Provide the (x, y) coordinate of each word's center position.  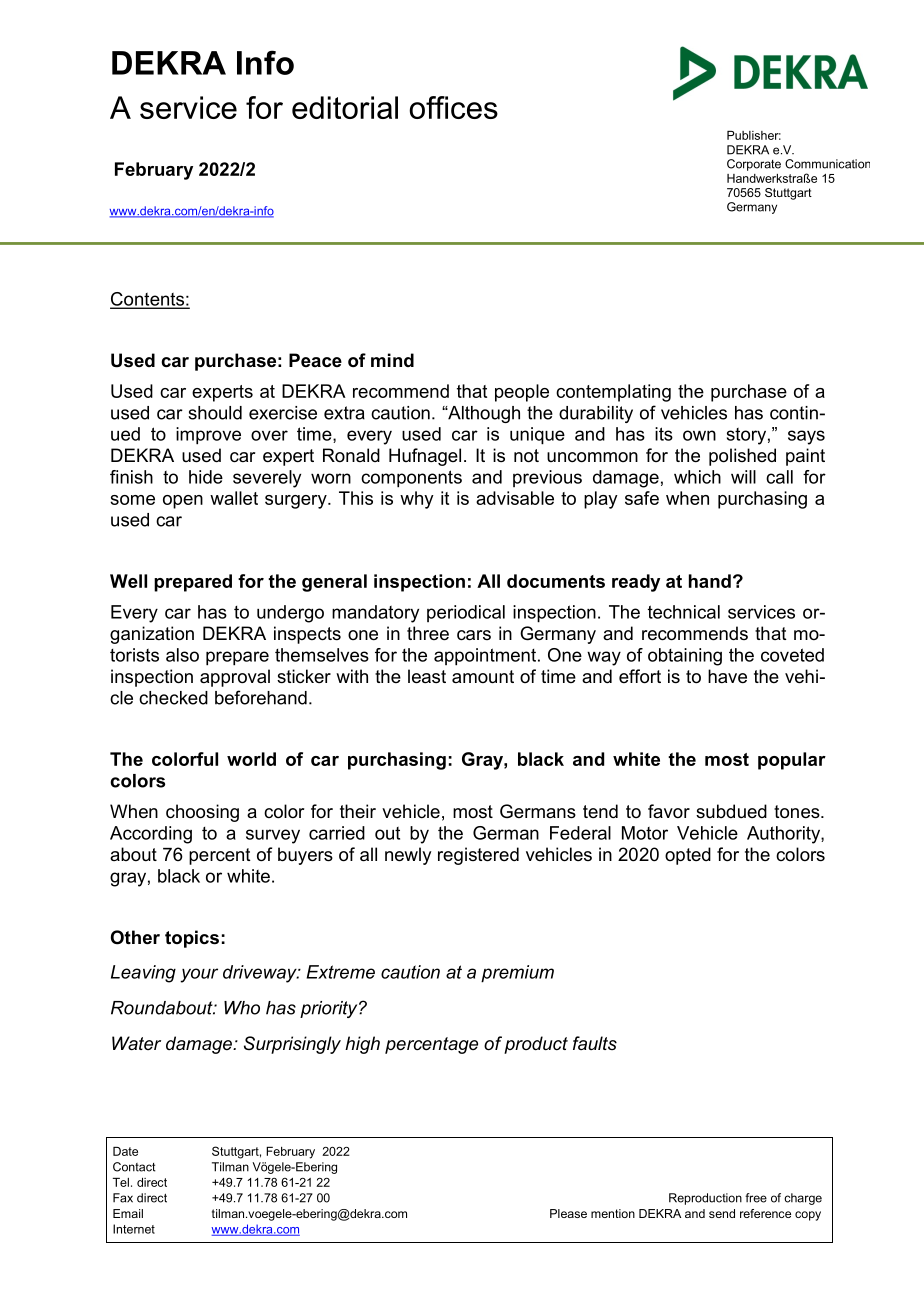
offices (453, 107)
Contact (134, 1167)
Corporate (754, 165)
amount (483, 677)
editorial (345, 107)
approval (235, 678)
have (727, 676)
